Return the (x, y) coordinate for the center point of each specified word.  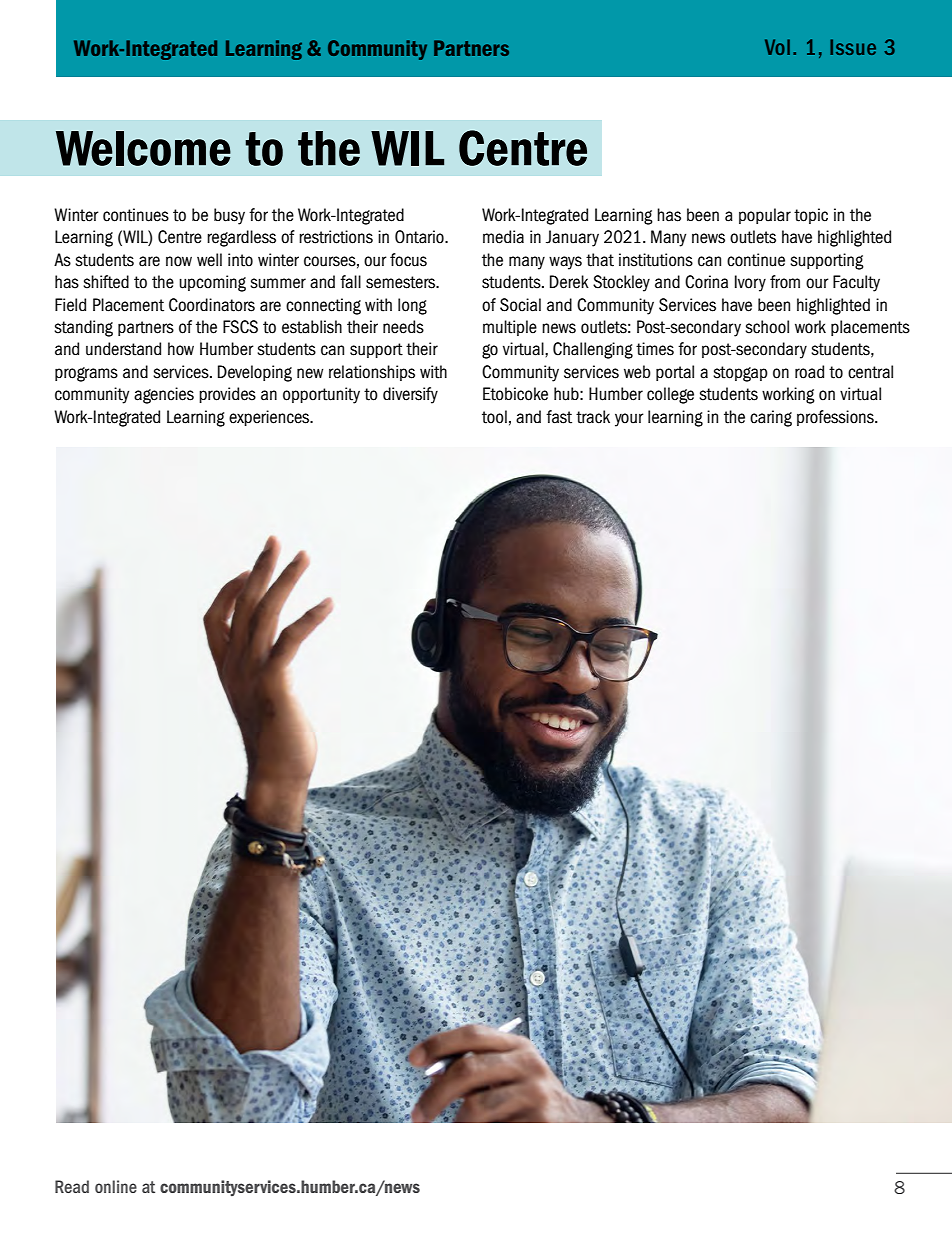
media (503, 237)
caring (771, 418)
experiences (270, 418)
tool (494, 417)
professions (836, 418)
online (116, 1186)
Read (72, 1186)
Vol (777, 47)
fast (559, 417)
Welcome (143, 148)
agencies (164, 395)
